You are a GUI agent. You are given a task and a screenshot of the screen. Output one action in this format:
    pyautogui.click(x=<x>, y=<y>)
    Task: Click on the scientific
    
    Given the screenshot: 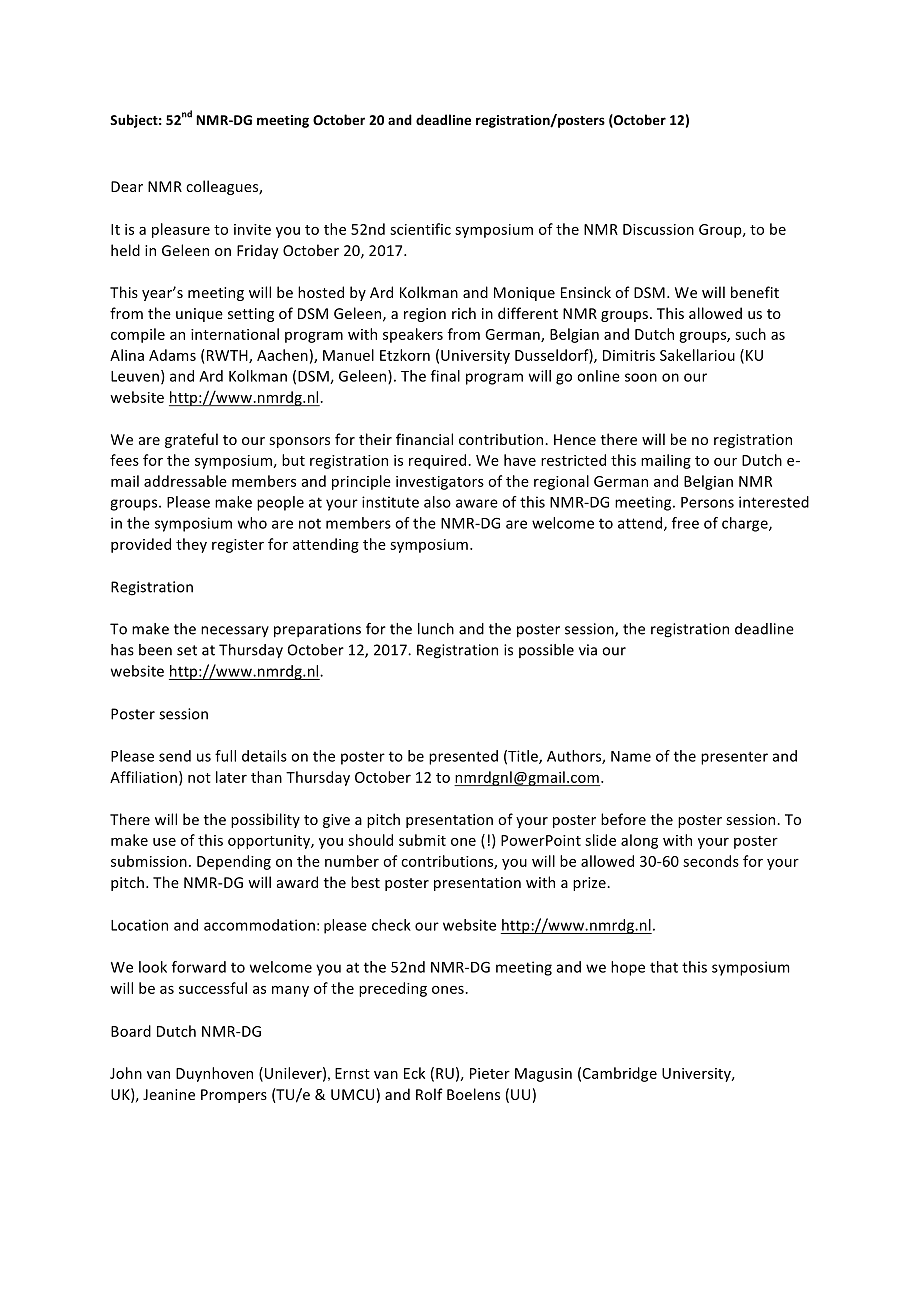 What is the action you would take?
    pyautogui.click(x=420, y=229)
